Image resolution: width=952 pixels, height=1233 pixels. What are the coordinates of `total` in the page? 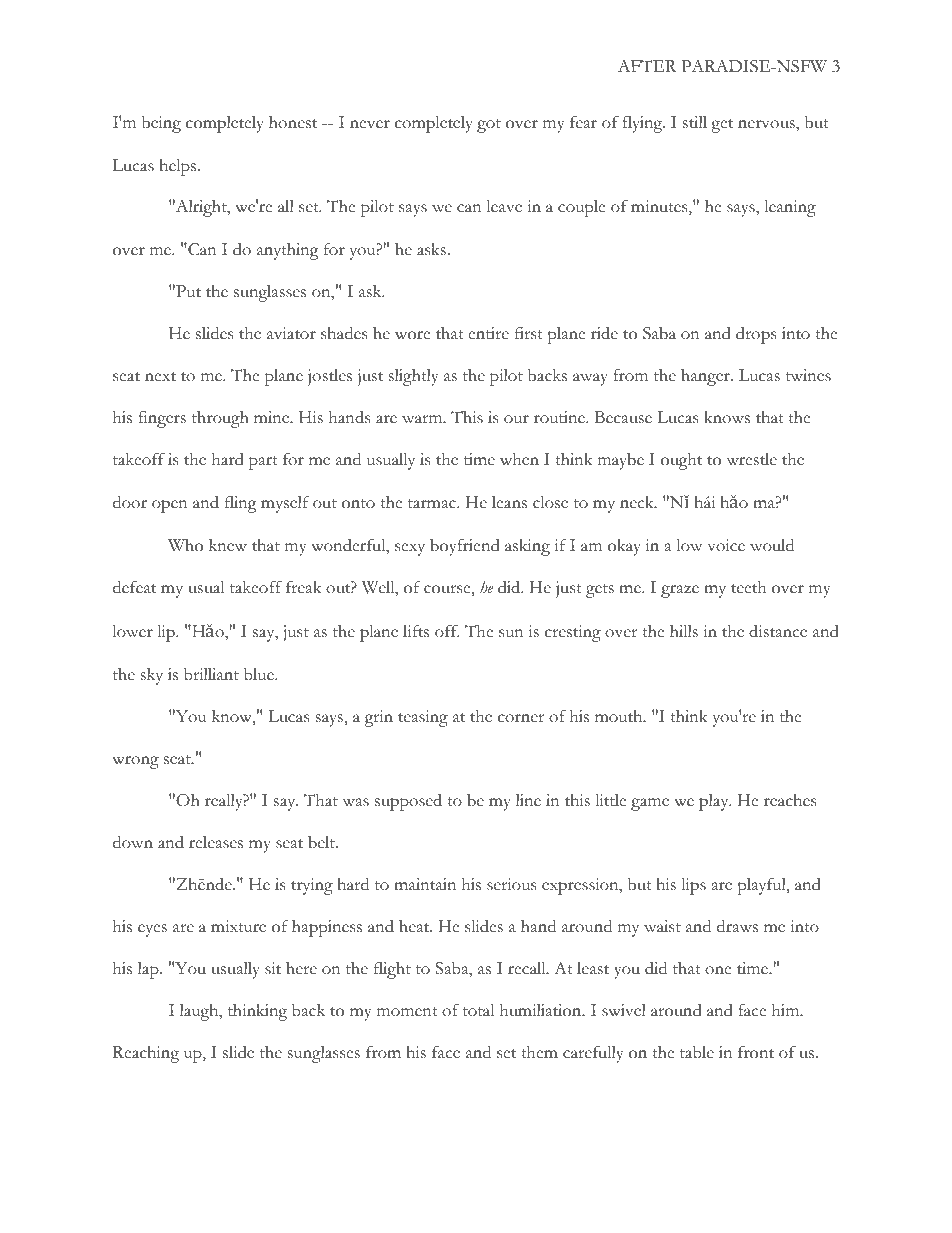 It's located at (478, 1010).
